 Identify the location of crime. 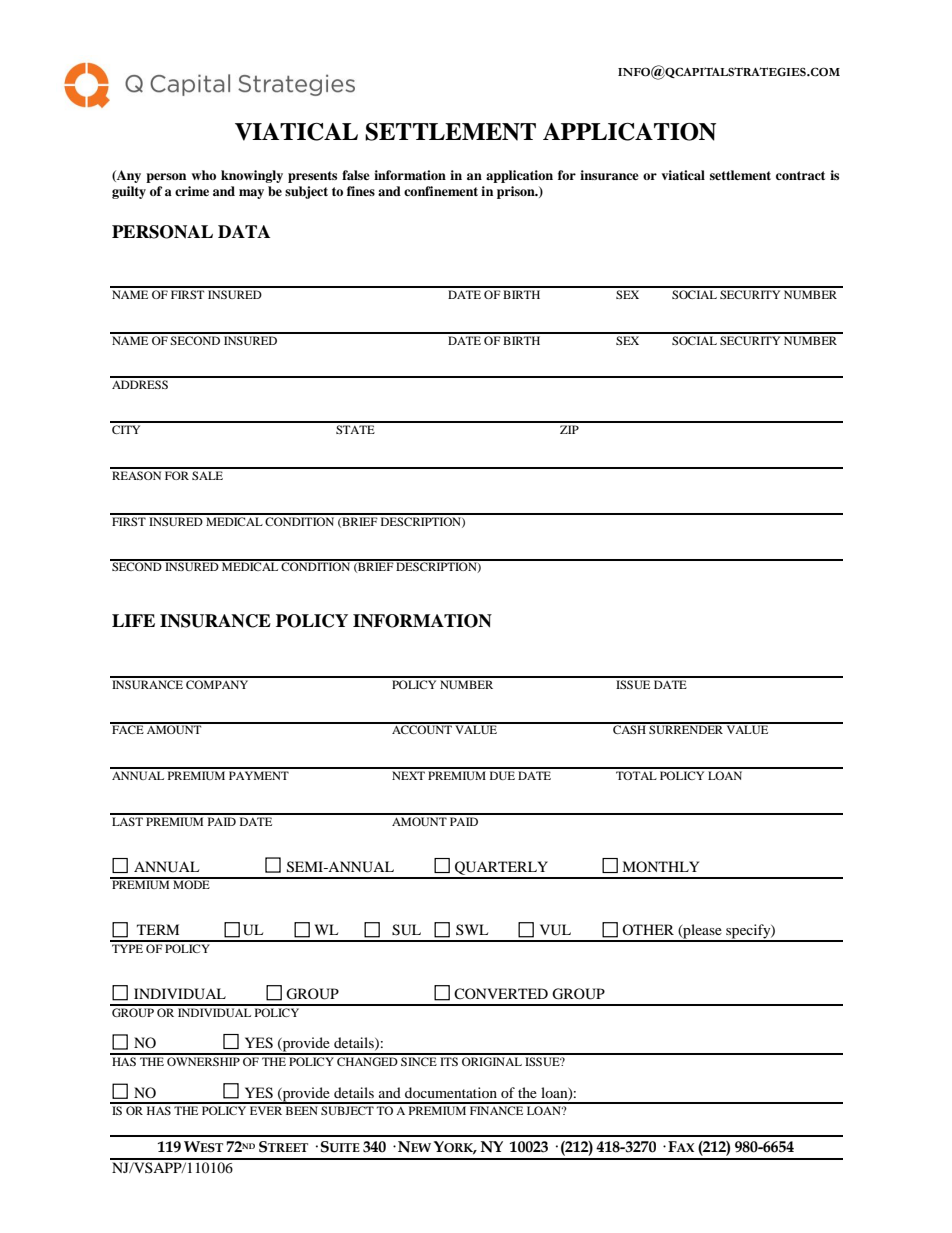
(192, 191).
